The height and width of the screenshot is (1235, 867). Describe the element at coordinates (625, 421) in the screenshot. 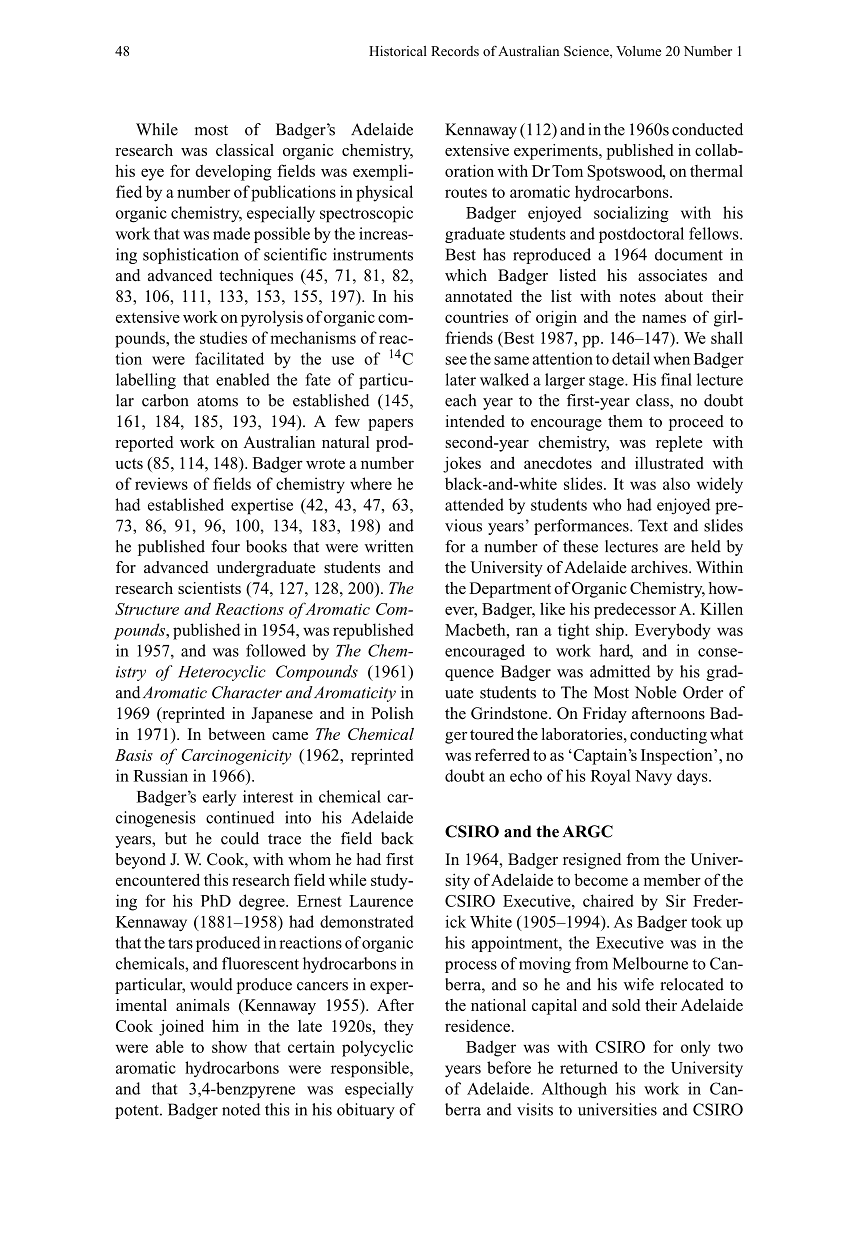

I see `them` at that location.
